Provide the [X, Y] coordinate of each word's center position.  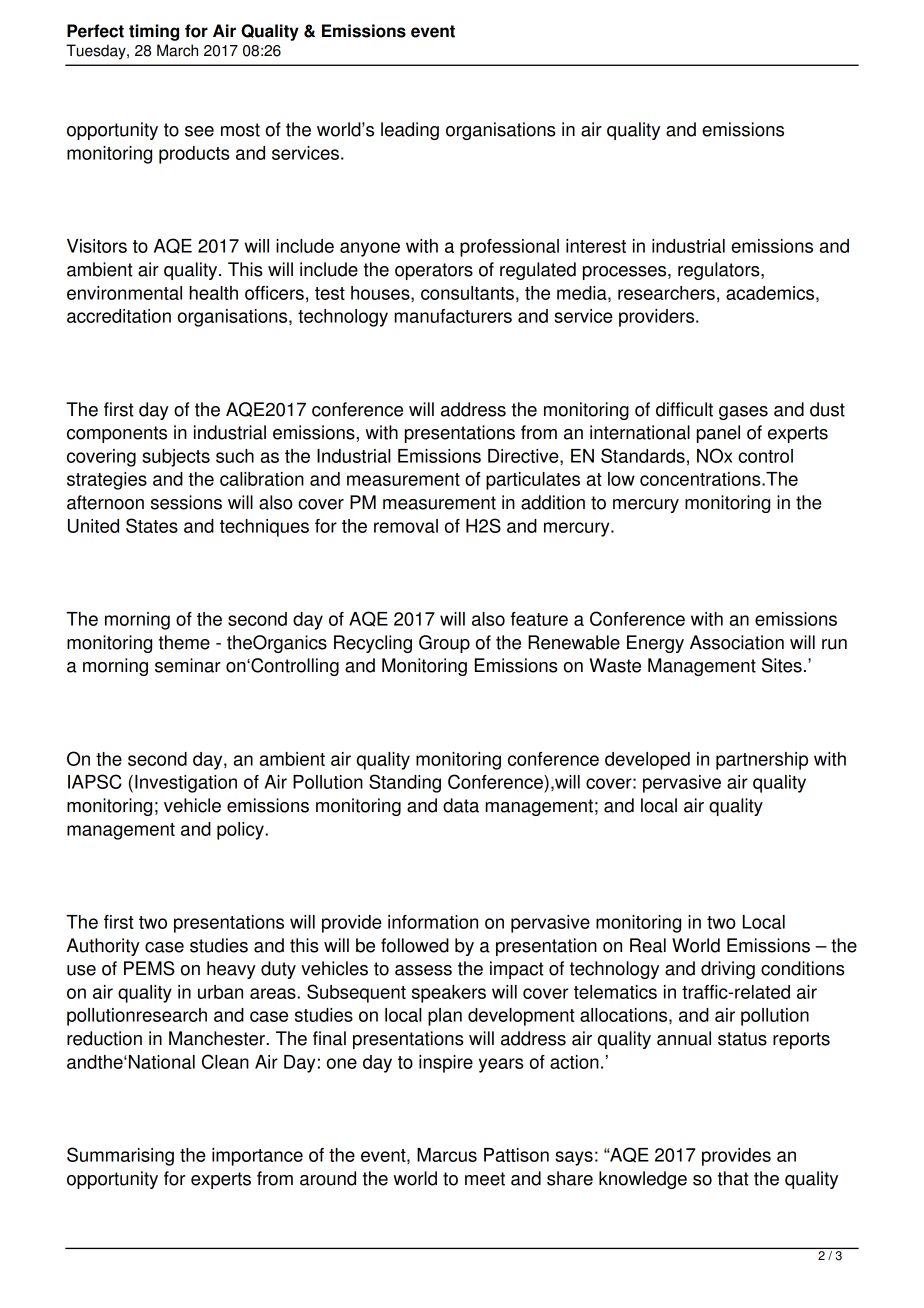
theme [184, 642]
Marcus [447, 1155]
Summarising [120, 1156]
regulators [720, 271]
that [733, 1178]
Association [737, 642]
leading [410, 131]
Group [444, 644]
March [177, 50]
